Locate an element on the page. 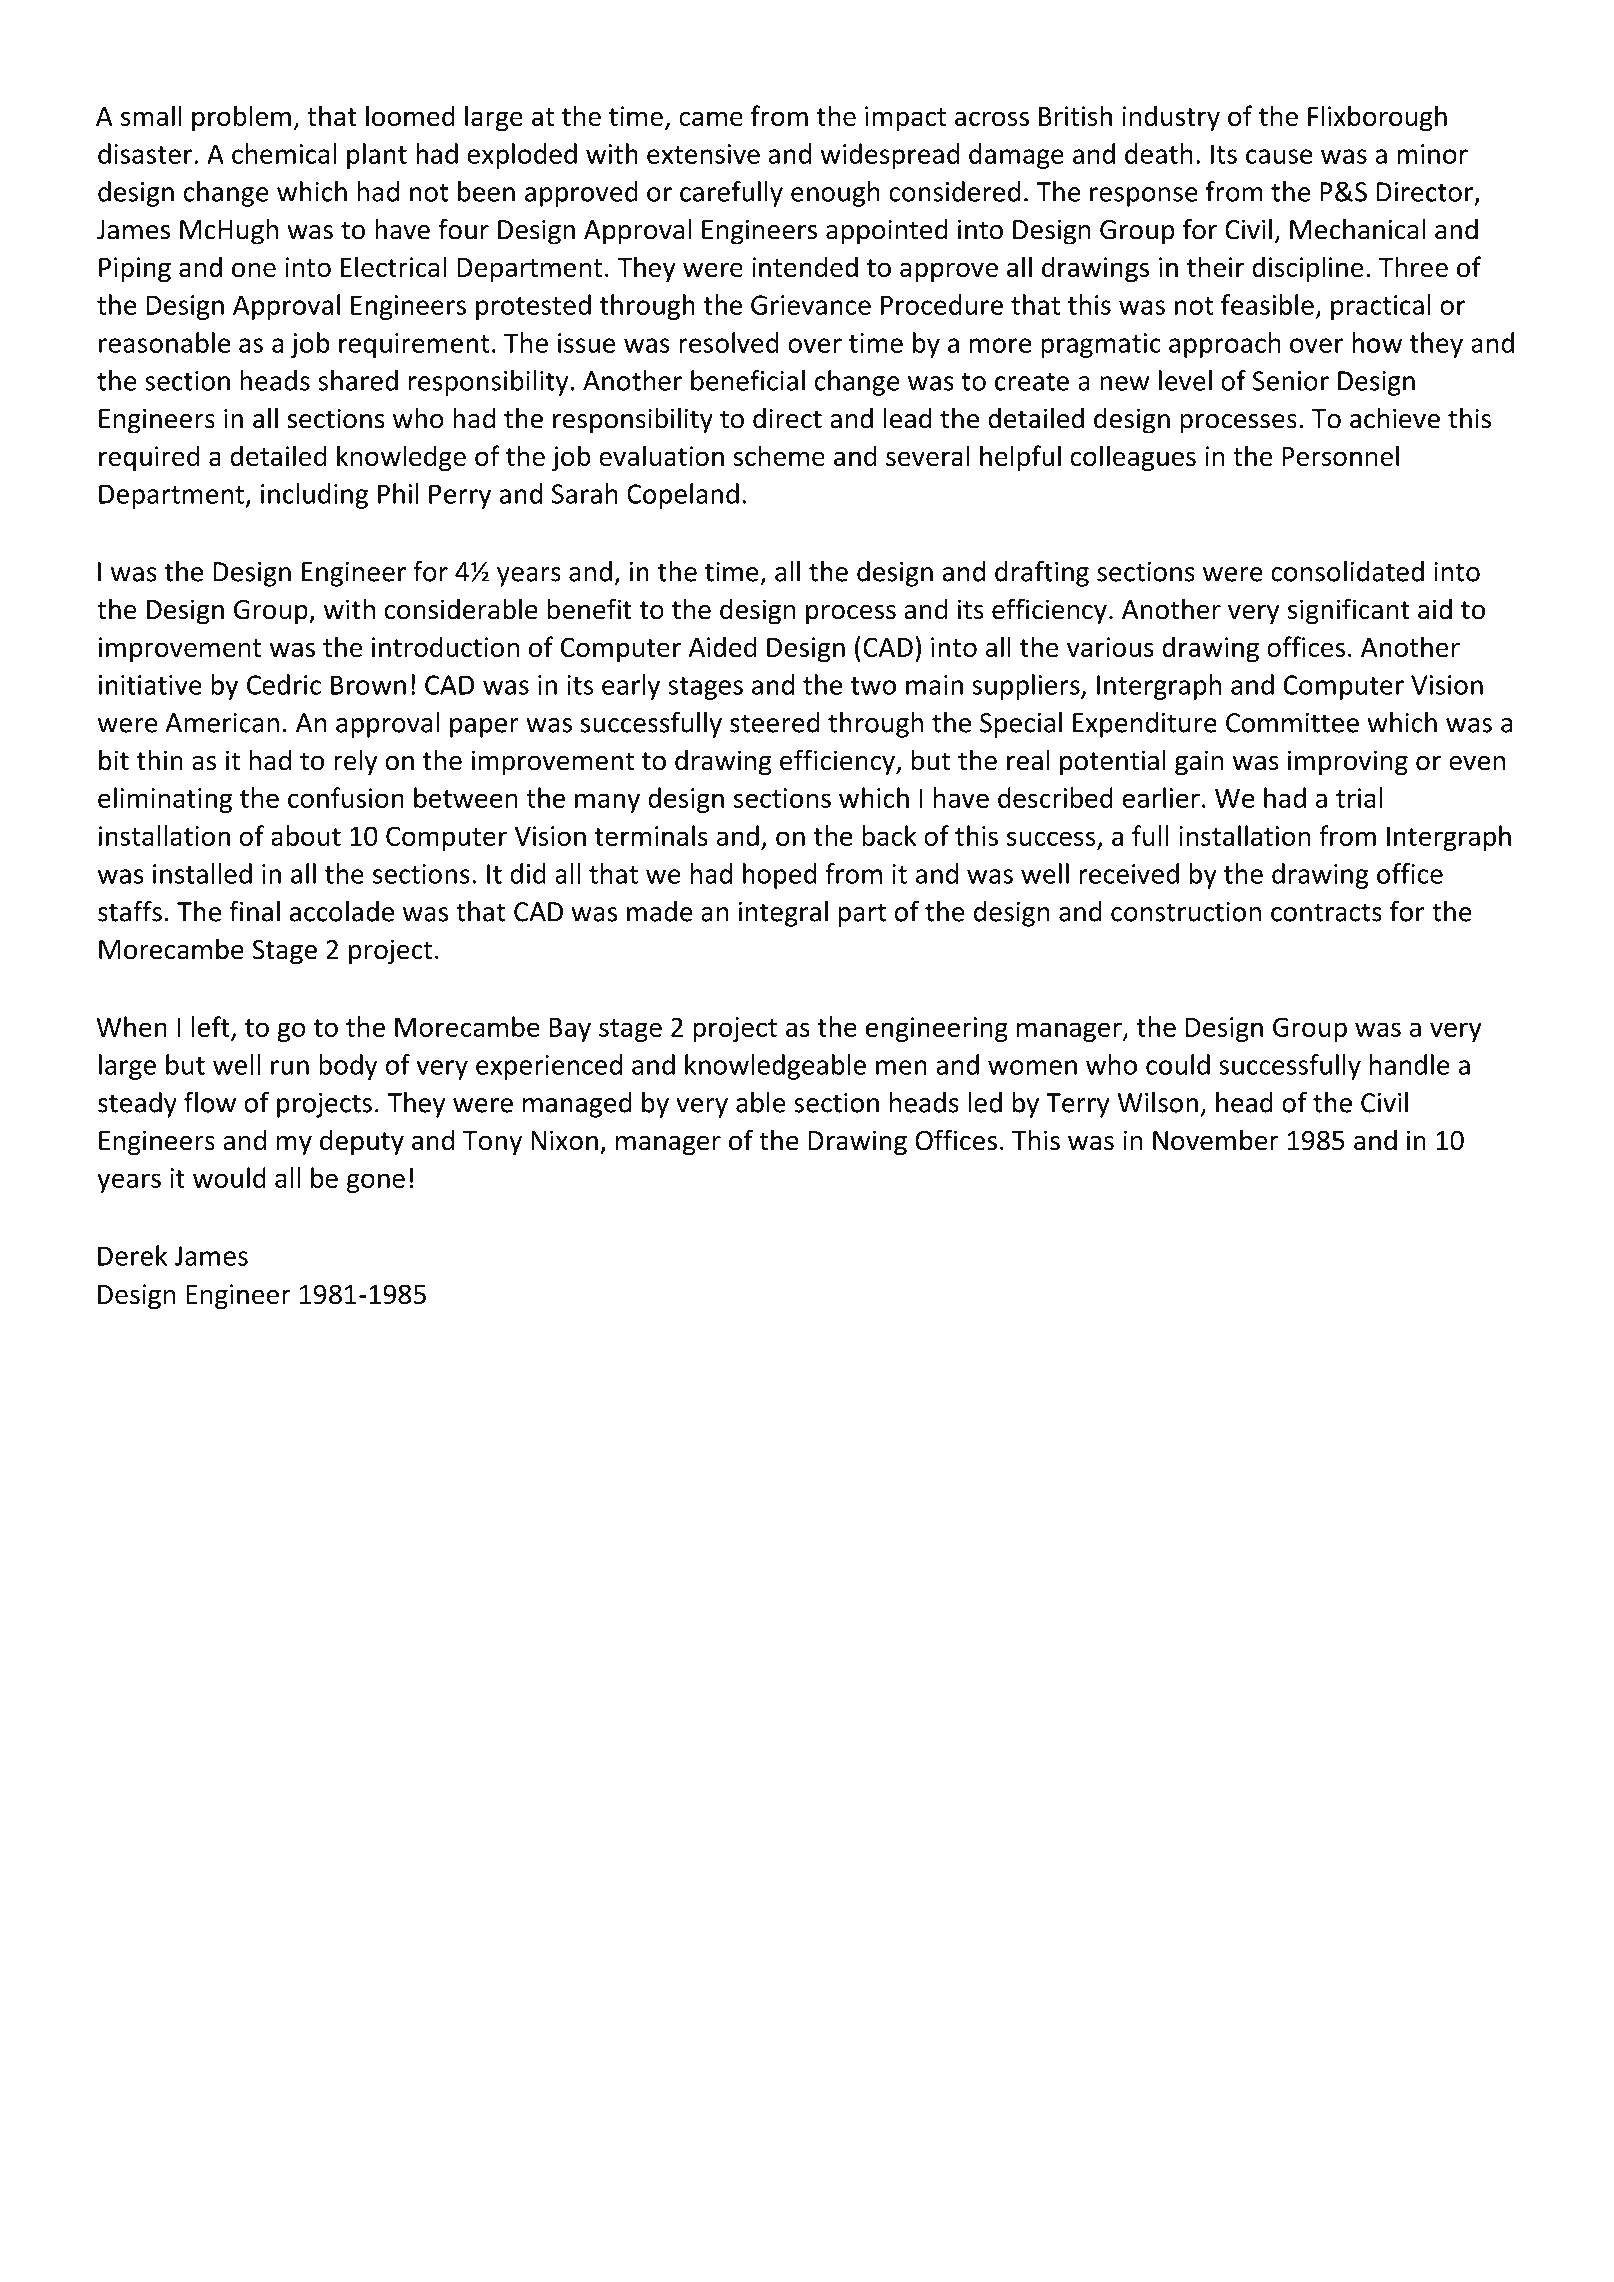 This document has height=2282, width=1614. chemical is located at coordinates (284, 153).
